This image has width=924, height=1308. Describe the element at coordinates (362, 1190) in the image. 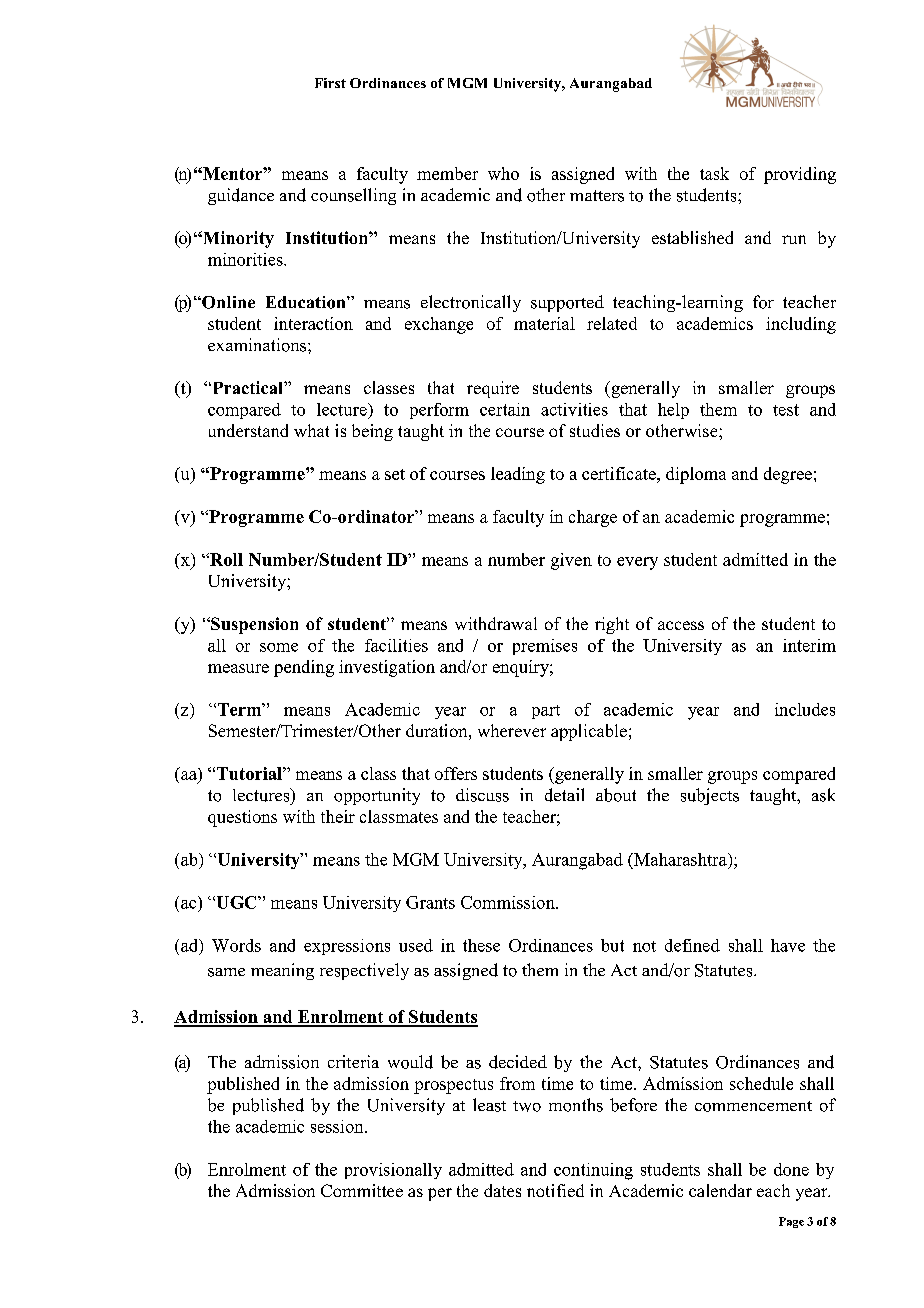

I see `Committee` at that location.
